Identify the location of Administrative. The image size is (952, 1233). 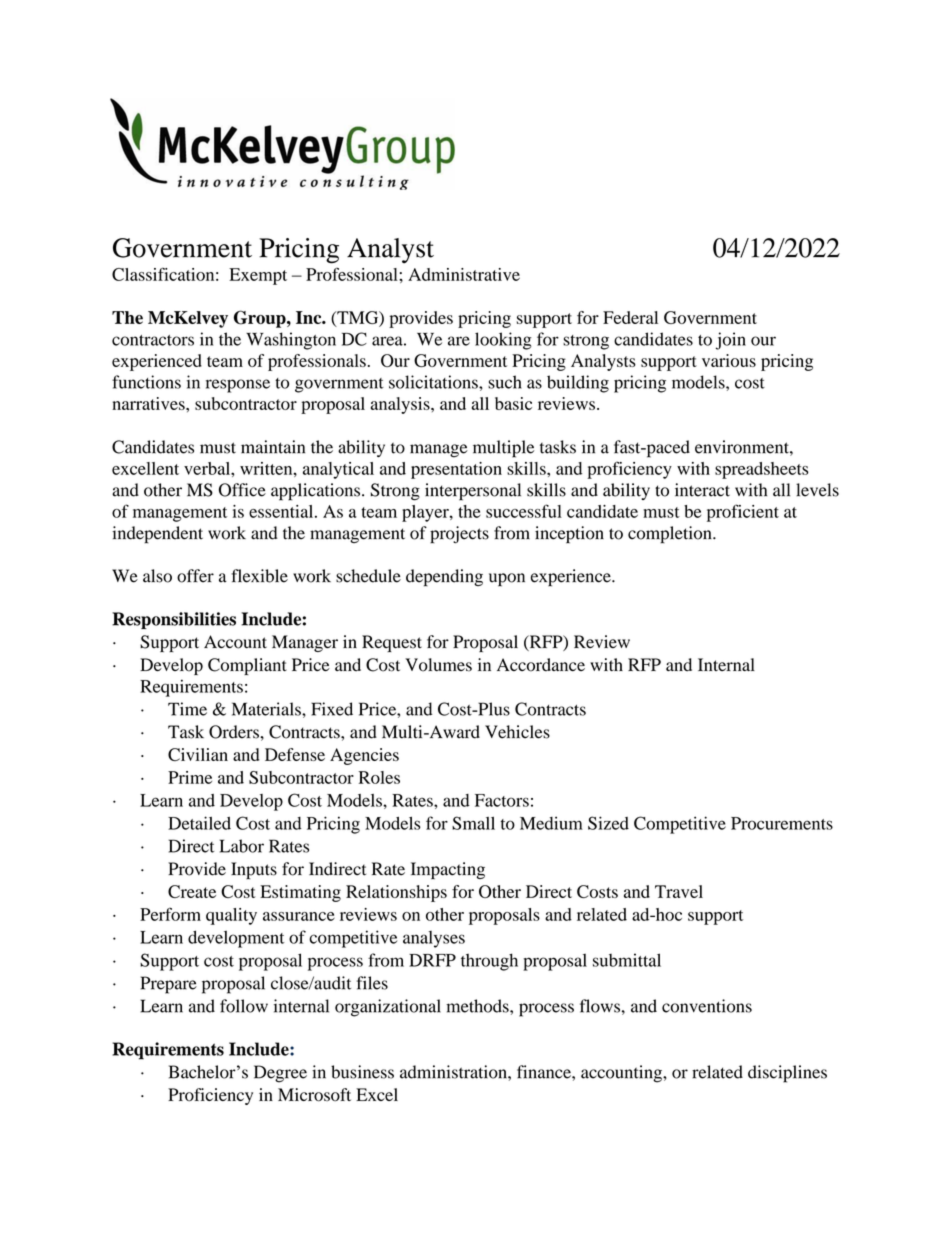
(464, 274).
